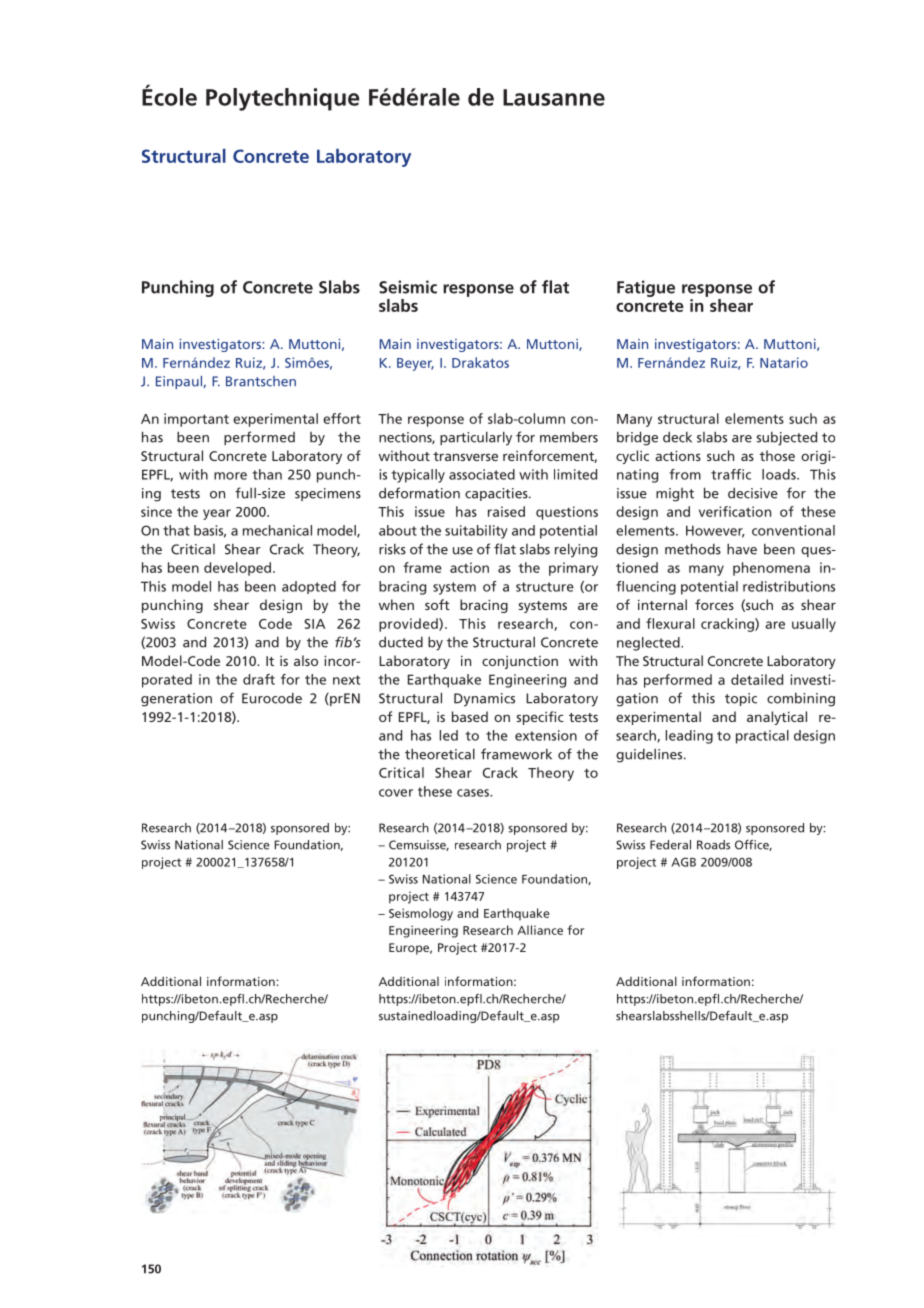  What do you see at coordinates (757, 679) in the screenshot?
I see `detailed` at bounding box center [757, 679].
